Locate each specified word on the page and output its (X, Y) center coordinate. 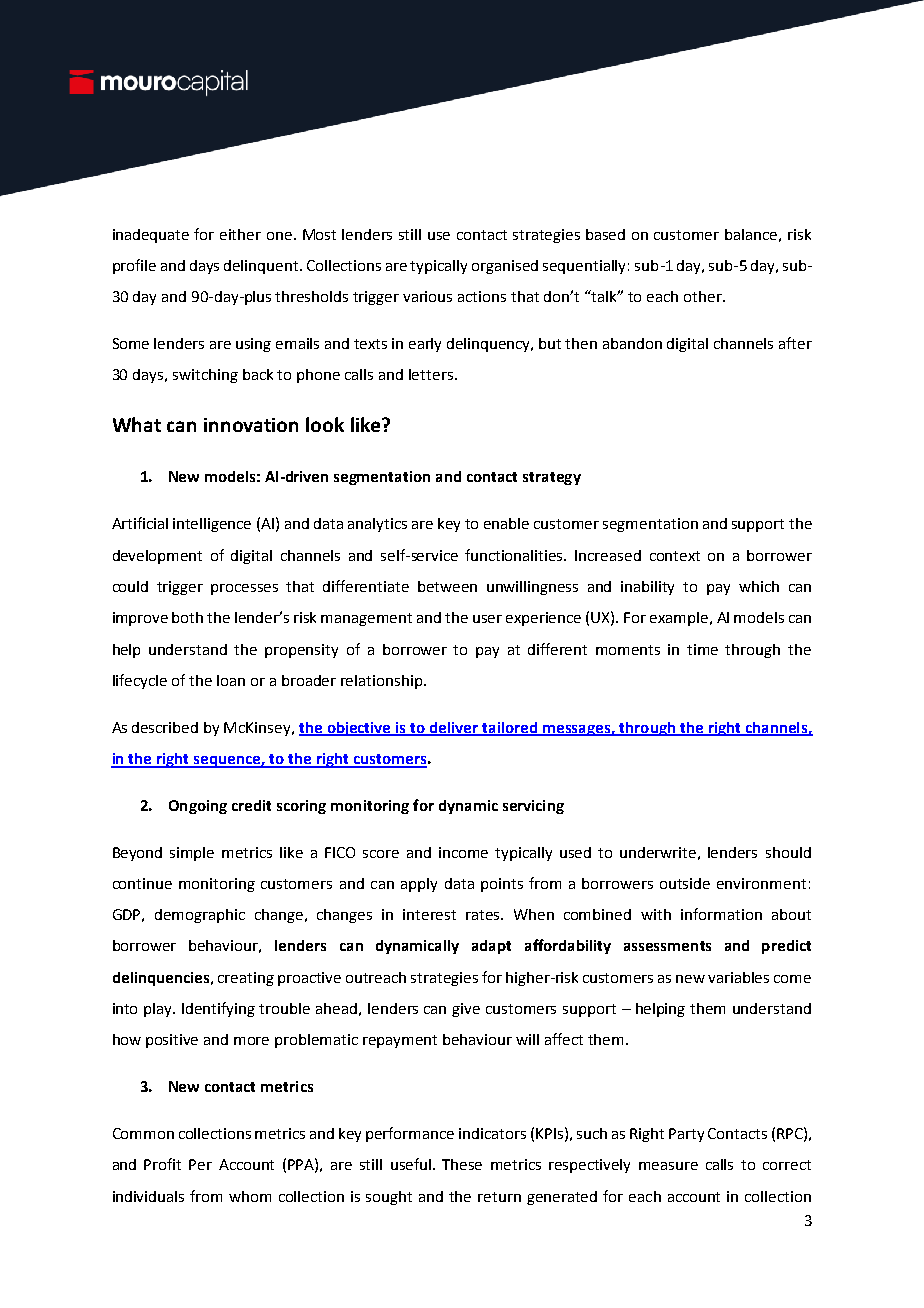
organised (505, 267)
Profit (162, 1164)
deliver (454, 728)
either (240, 234)
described (165, 727)
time (702, 649)
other (704, 296)
